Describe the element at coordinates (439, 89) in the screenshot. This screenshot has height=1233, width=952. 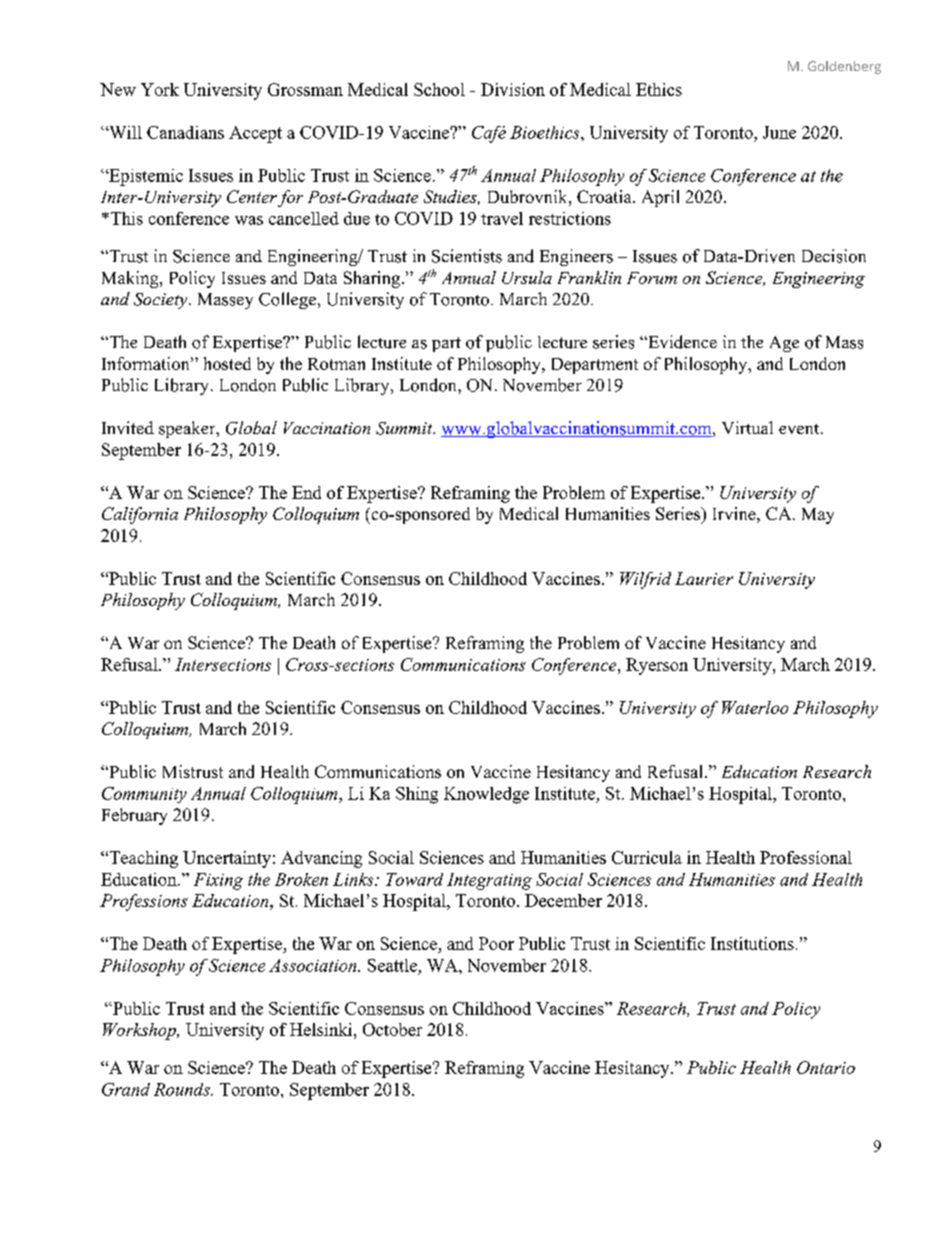
I see `School` at that location.
